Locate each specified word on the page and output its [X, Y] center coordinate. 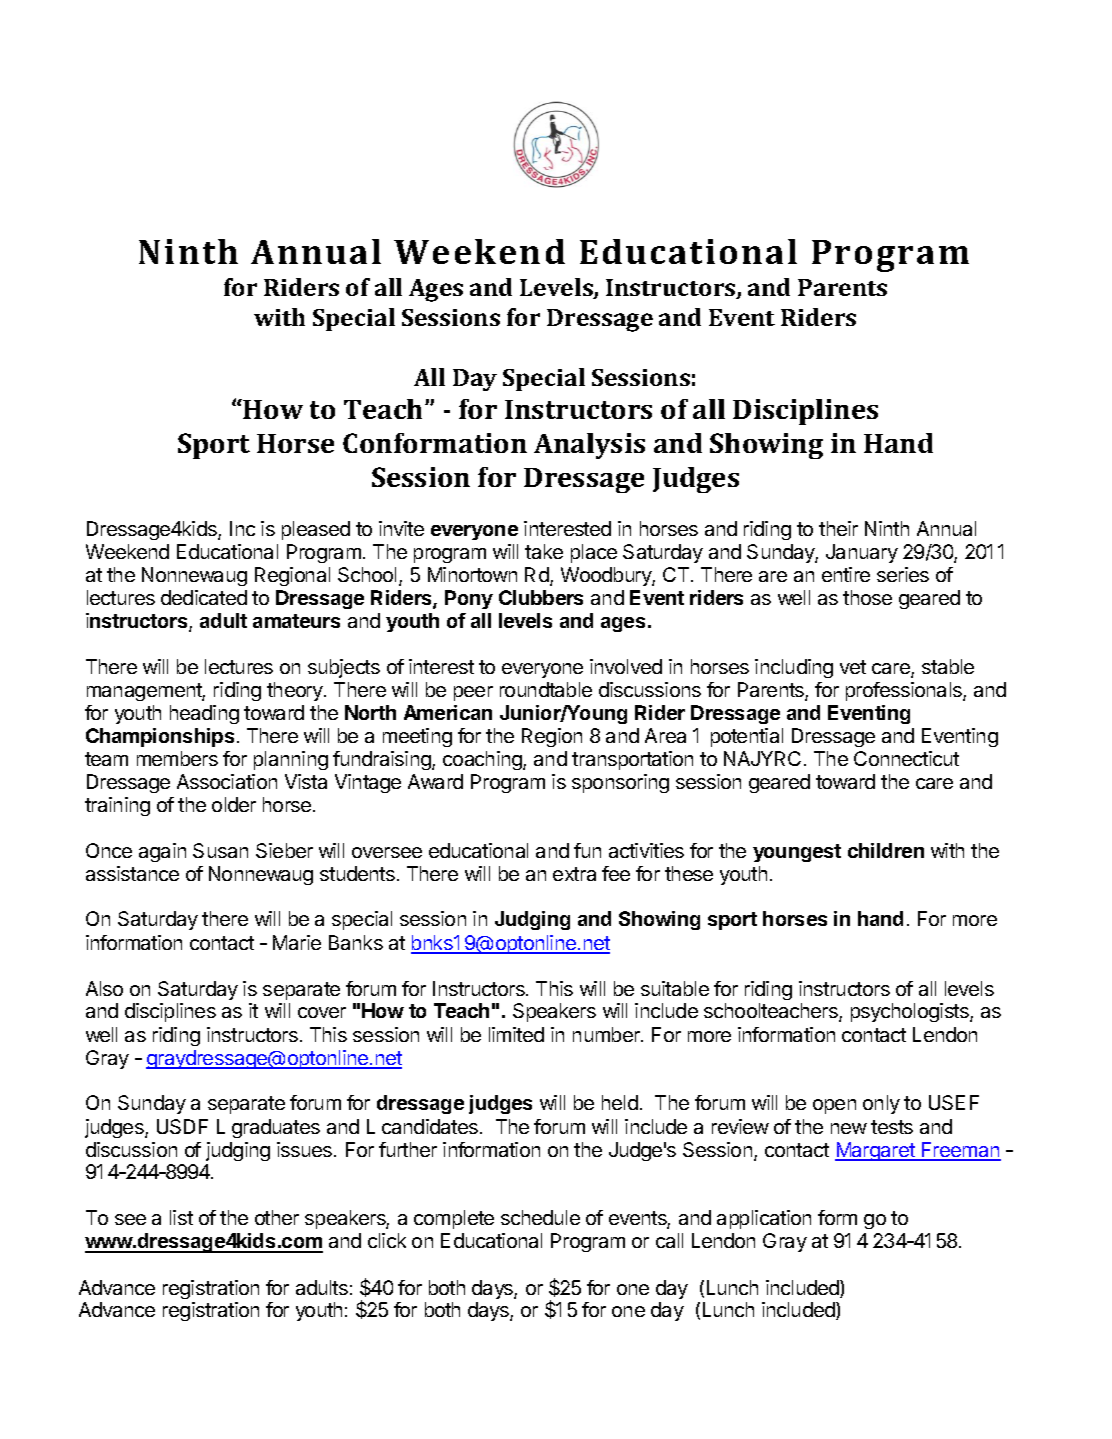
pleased [316, 530]
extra [574, 874]
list [181, 1217]
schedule [540, 1217]
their [838, 528]
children [886, 850]
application [764, 1219]
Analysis [589, 446]
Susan [220, 850]
